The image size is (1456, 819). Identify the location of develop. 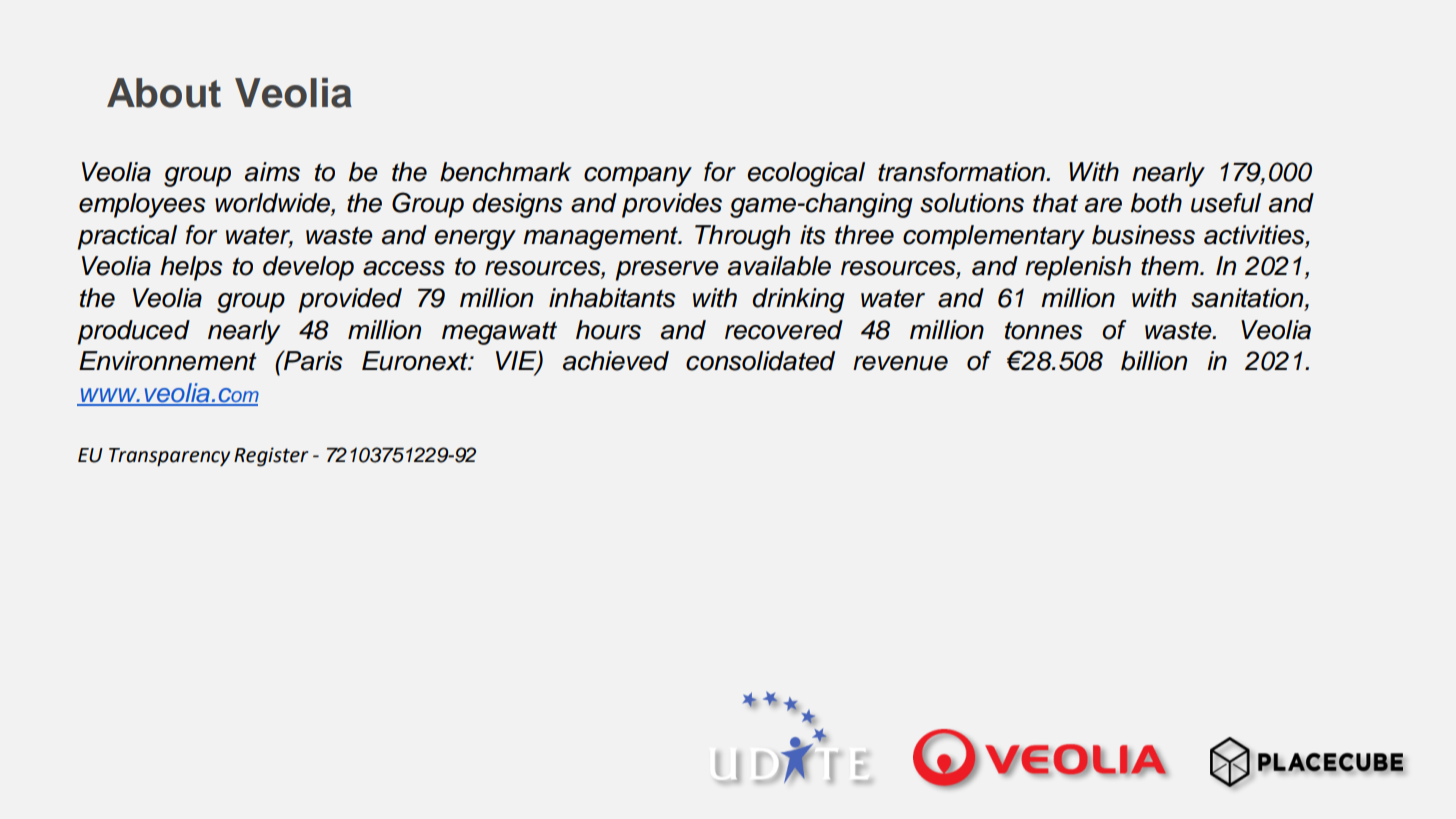
(308, 268).
